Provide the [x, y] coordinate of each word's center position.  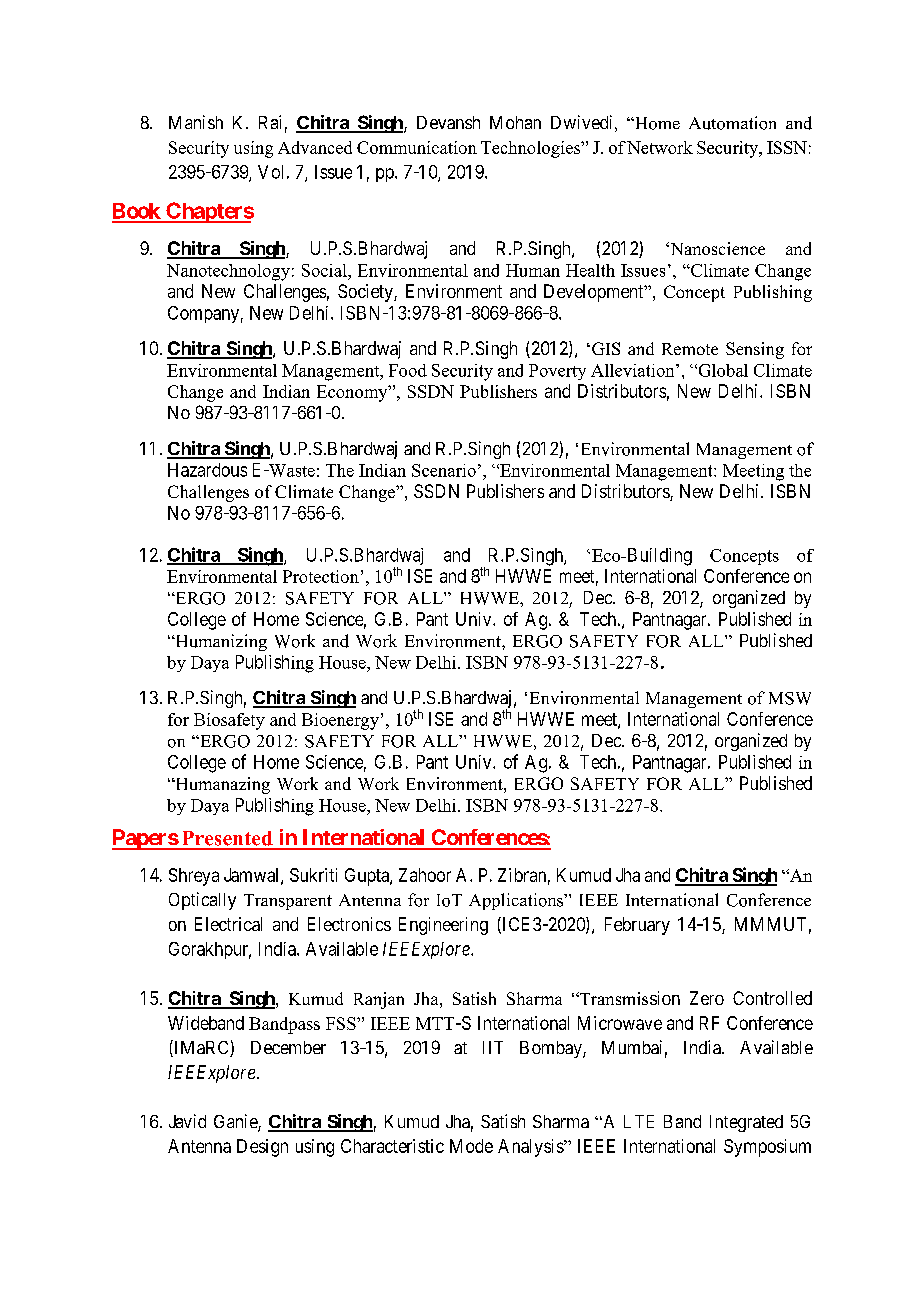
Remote [690, 349]
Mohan [515, 122]
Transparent [288, 902]
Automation [732, 123]
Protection [321, 576]
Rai [270, 122]
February [637, 926]
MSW [790, 698]
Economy [353, 393]
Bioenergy [340, 721]
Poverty [557, 372]
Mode [471, 1146]
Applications [517, 901]
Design [262, 1148]
